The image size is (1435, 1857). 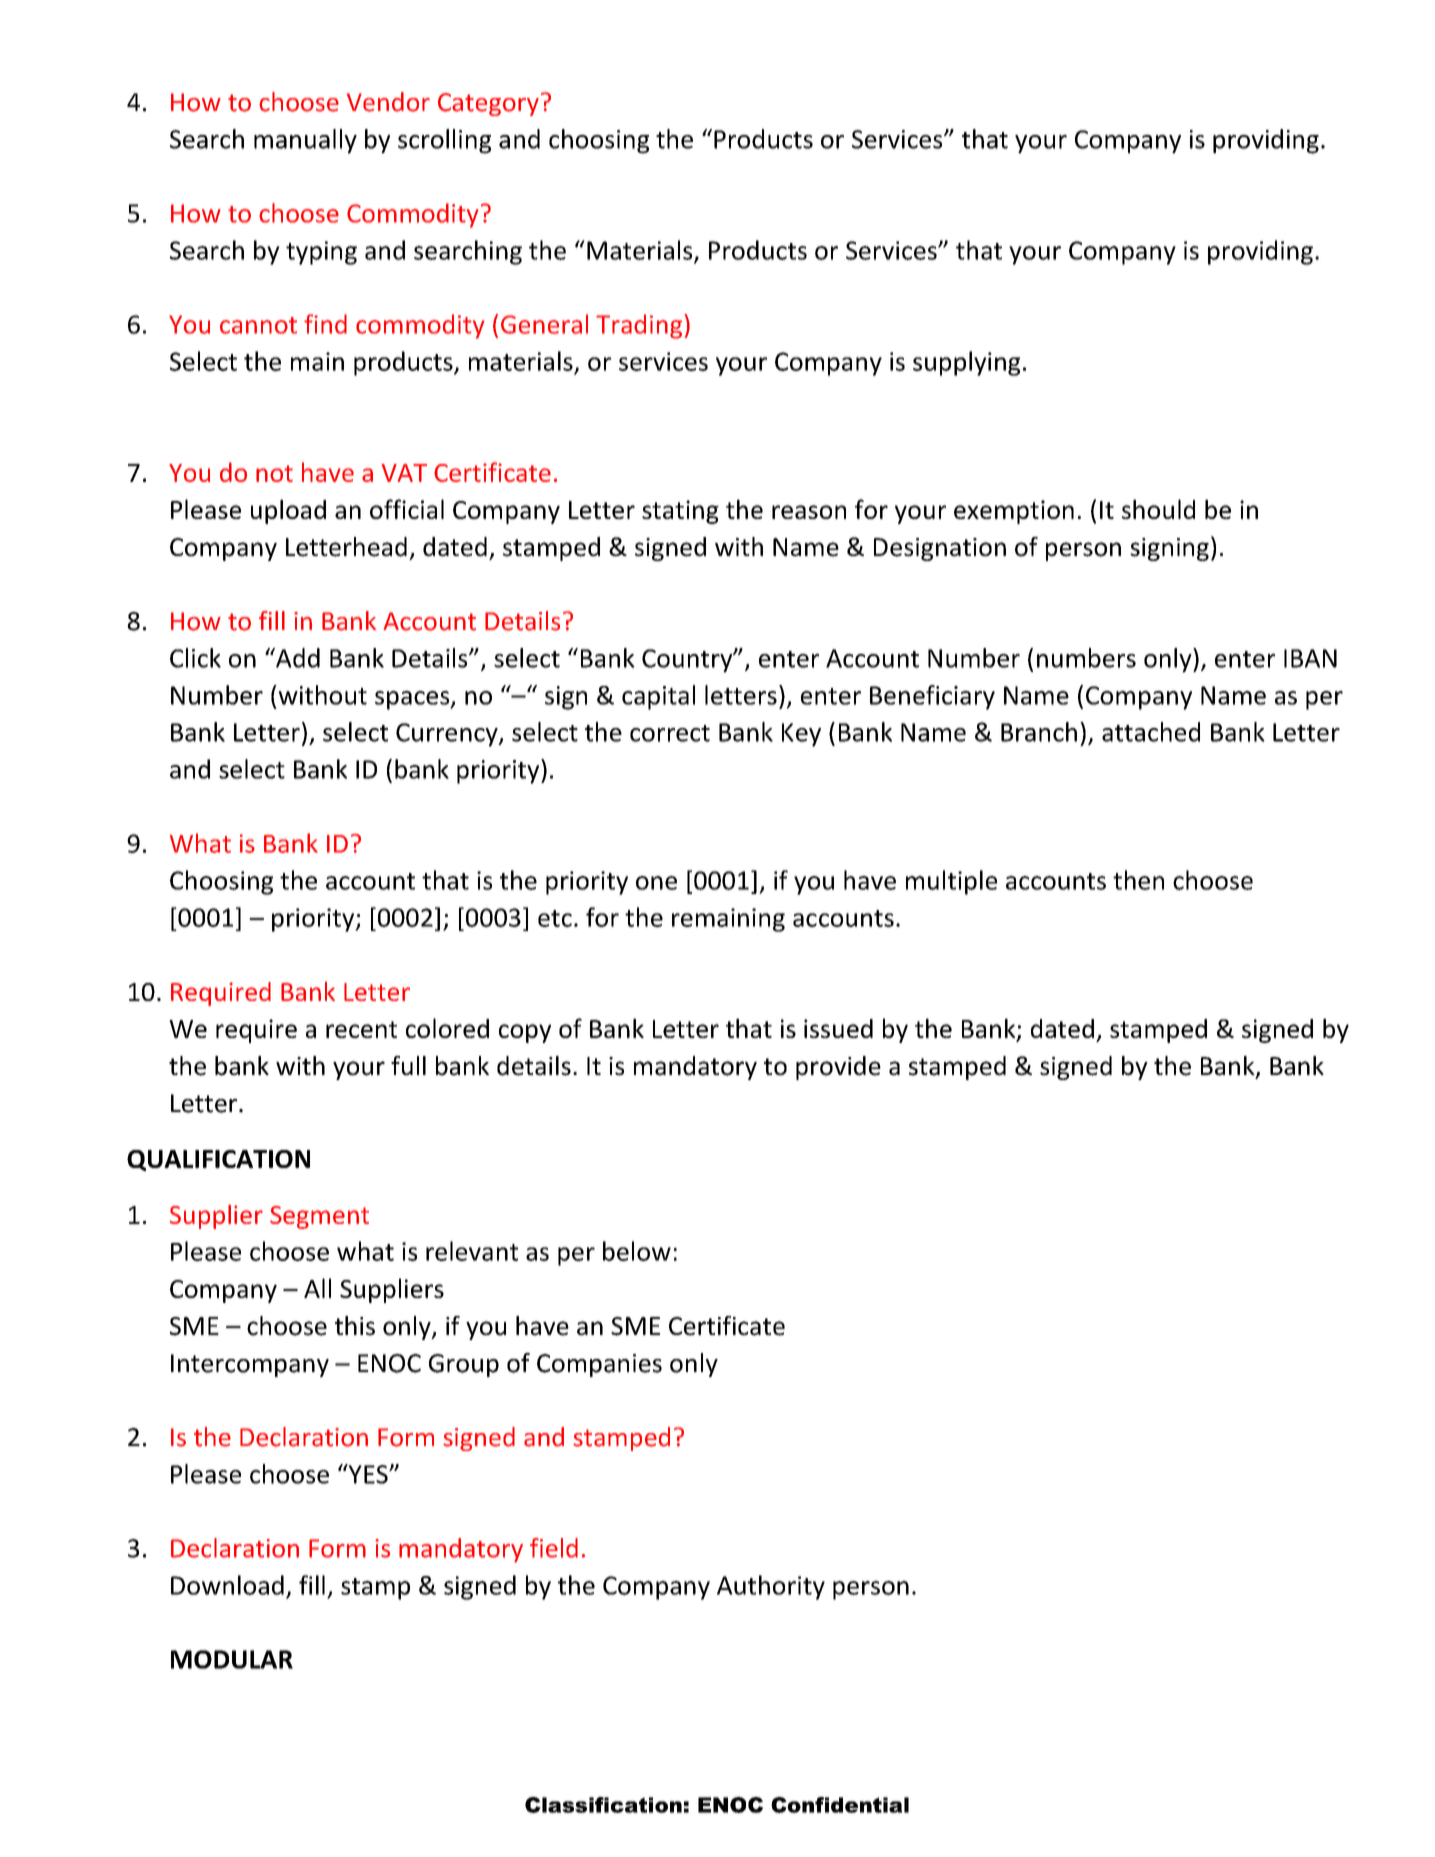 I want to click on should, so click(x=1158, y=509).
